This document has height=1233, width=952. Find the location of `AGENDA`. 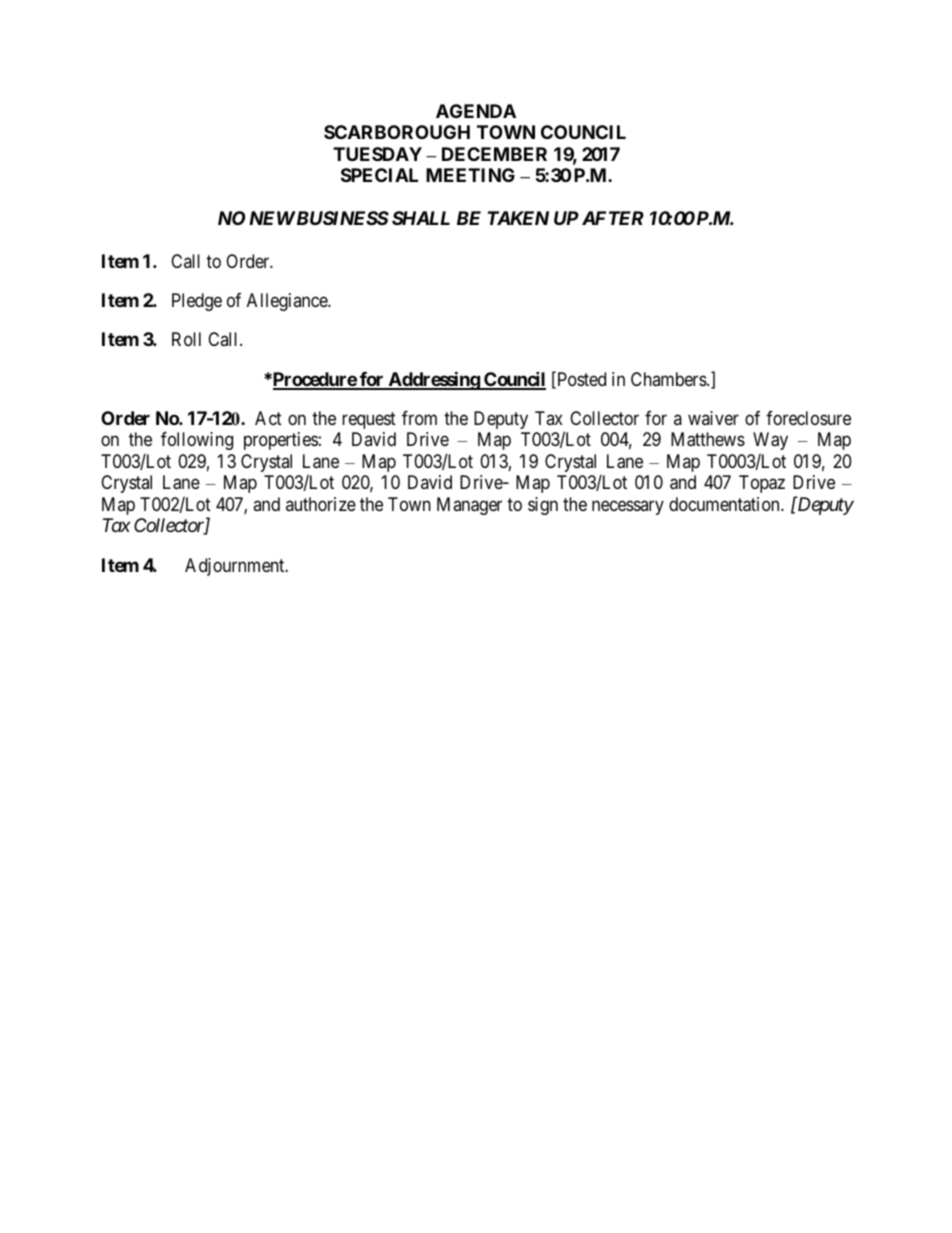

AGENDA is located at coordinates (476, 111).
